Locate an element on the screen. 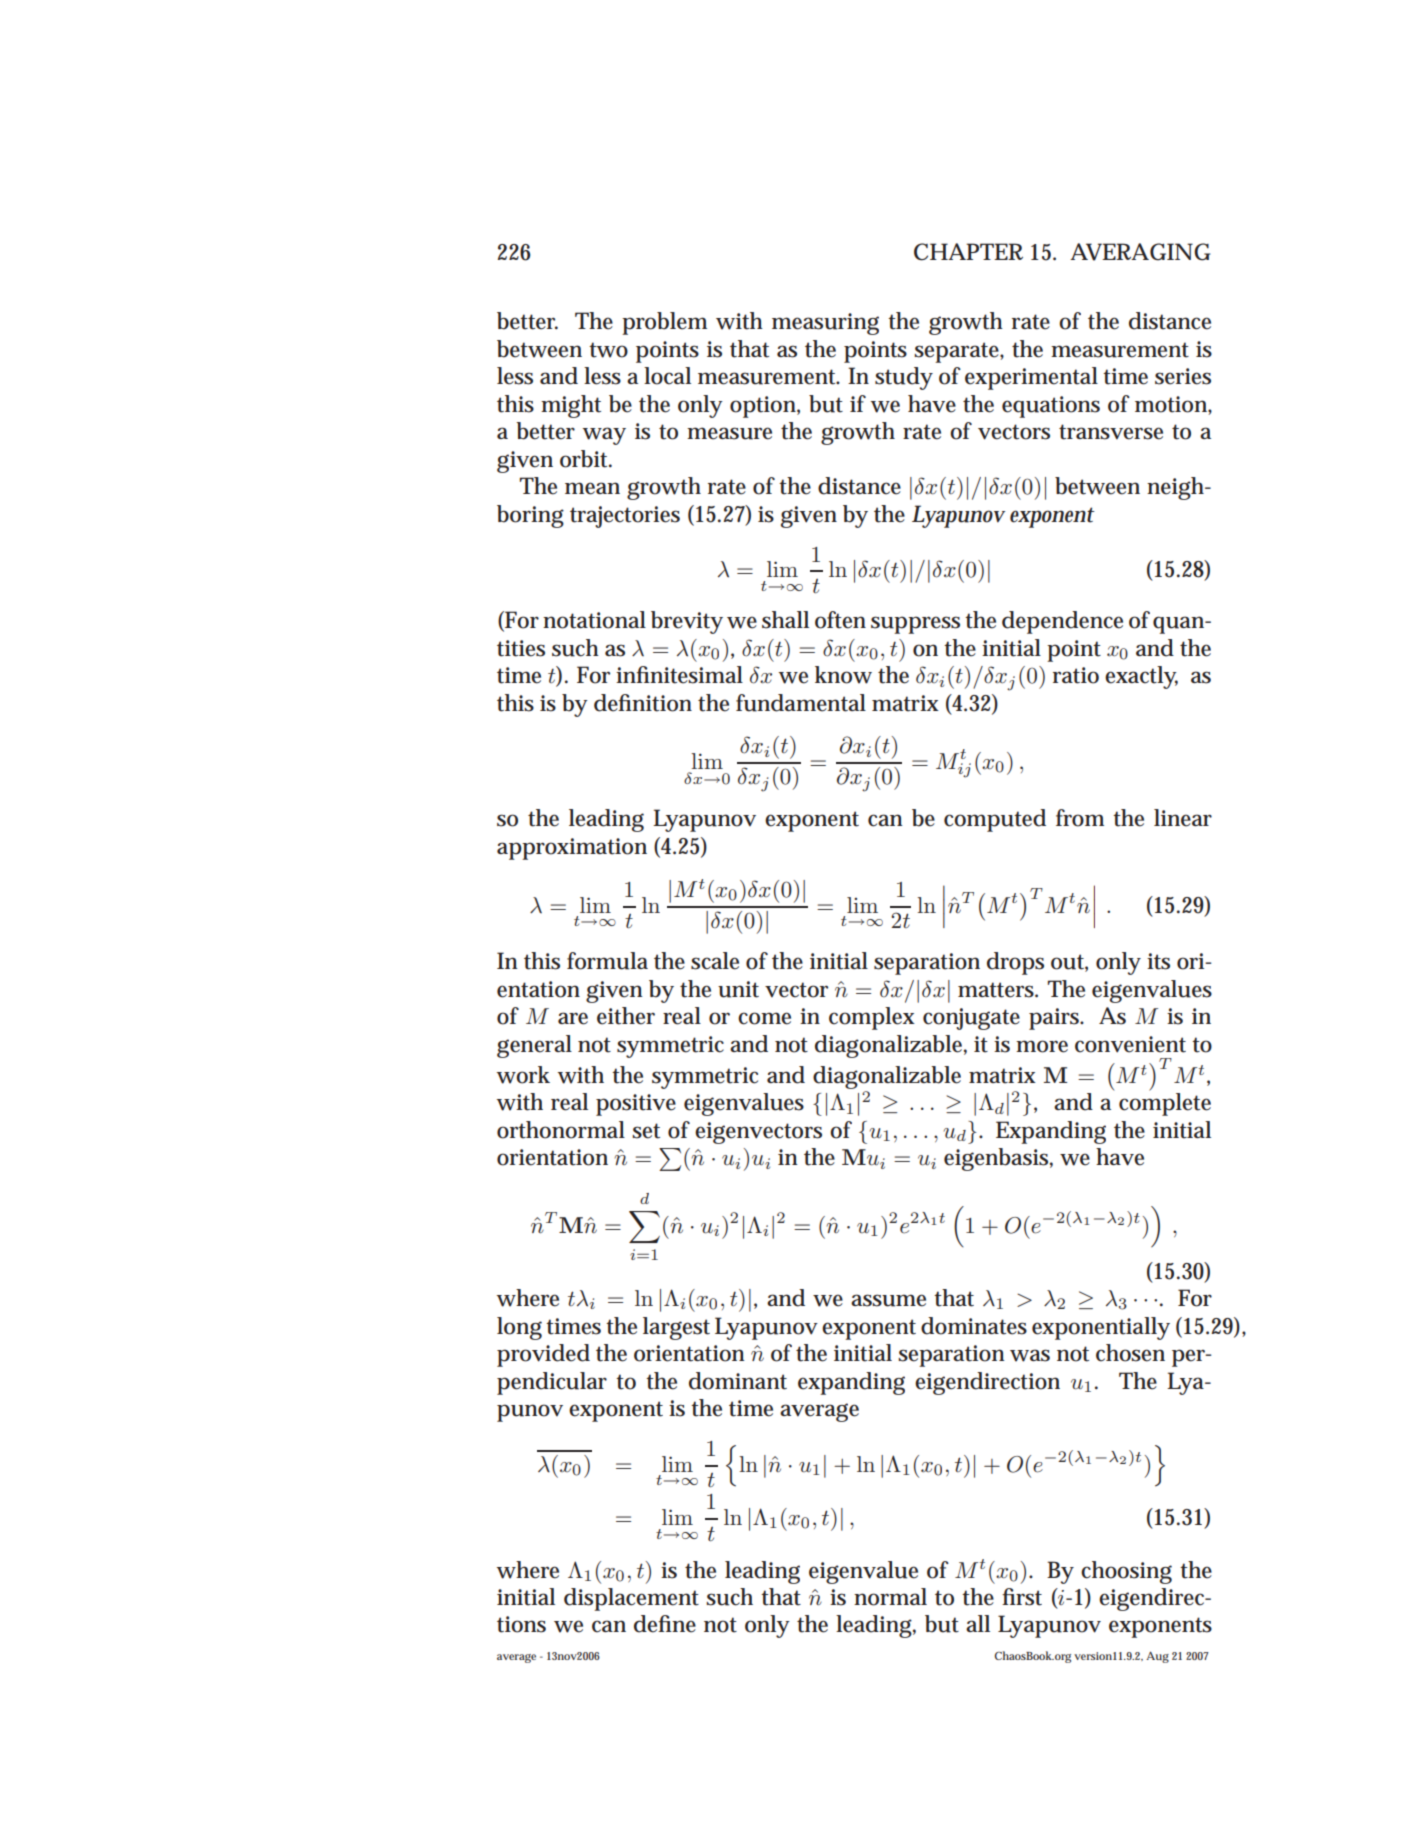 This screenshot has width=1408, height=1822. displacement is located at coordinates (631, 1599).
